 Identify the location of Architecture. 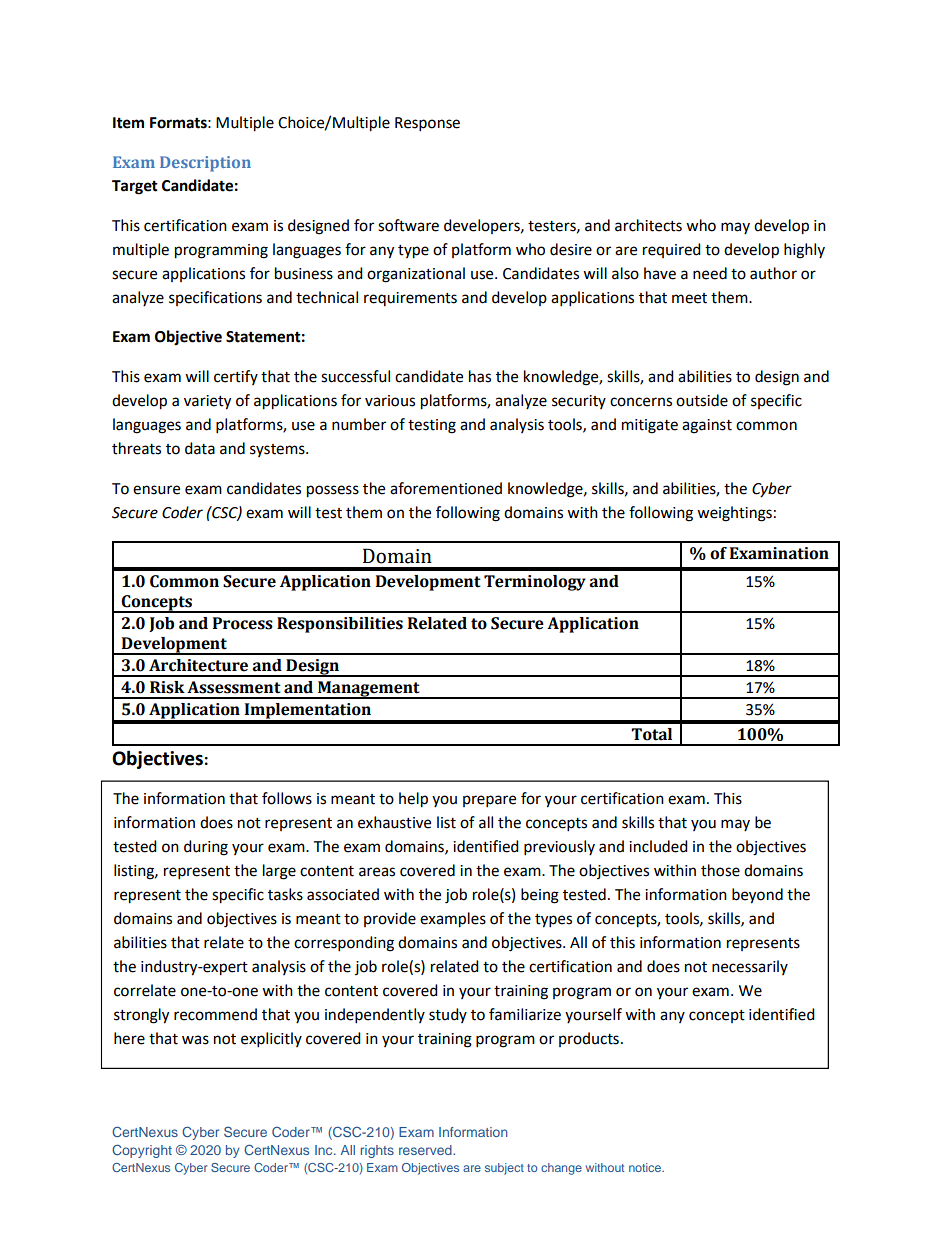
(198, 665).
